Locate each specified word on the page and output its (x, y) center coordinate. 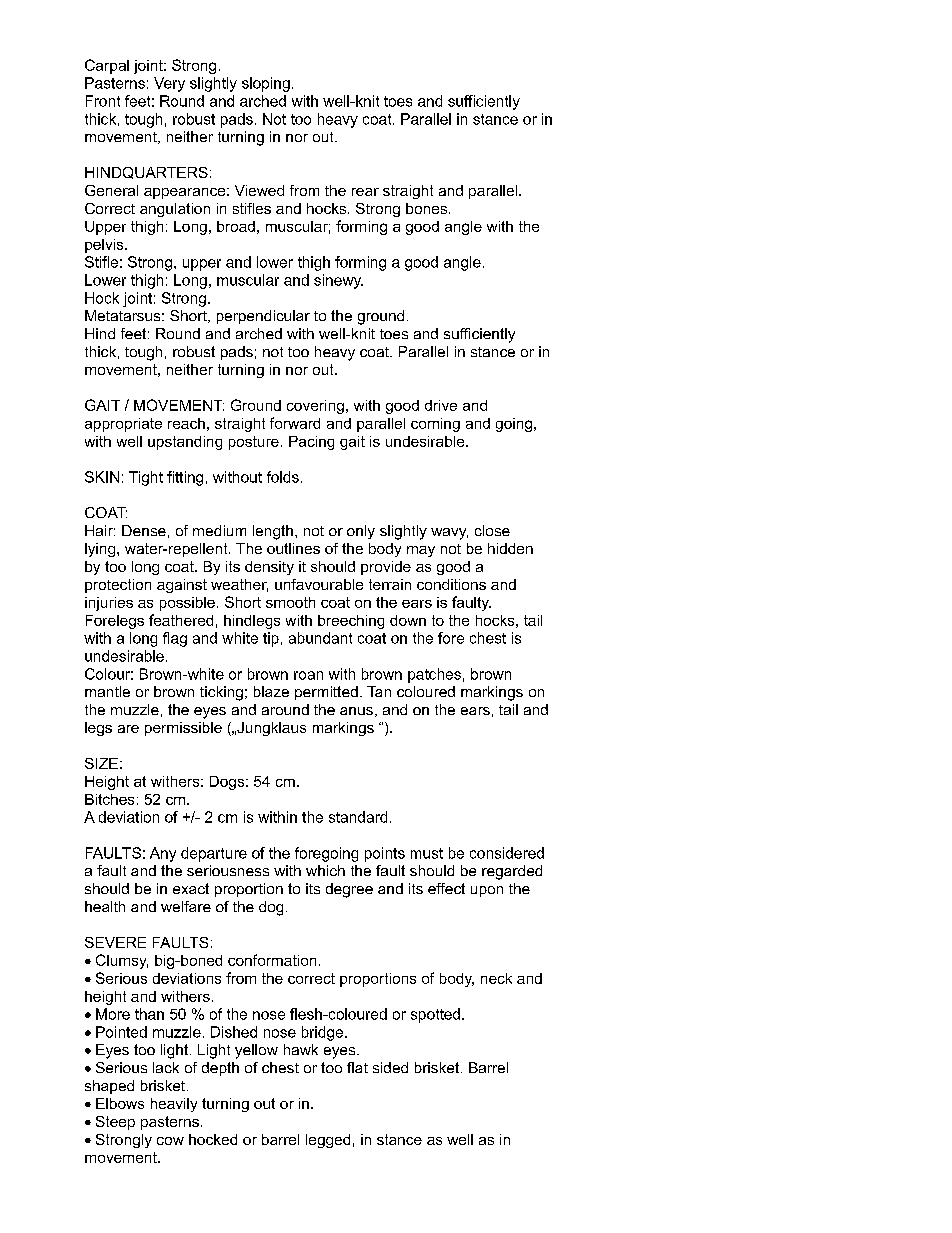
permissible (183, 729)
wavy (449, 534)
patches (434, 675)
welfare (186, 906)
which (325, 870)
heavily (174, 1105)
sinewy (338, 281)
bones (428, 208)
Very (169, 84)
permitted (326, 693)
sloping (266, 84)
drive (441, 405)
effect (446, 888)
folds (283, 477)
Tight (146, 478)
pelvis (105, 246)
